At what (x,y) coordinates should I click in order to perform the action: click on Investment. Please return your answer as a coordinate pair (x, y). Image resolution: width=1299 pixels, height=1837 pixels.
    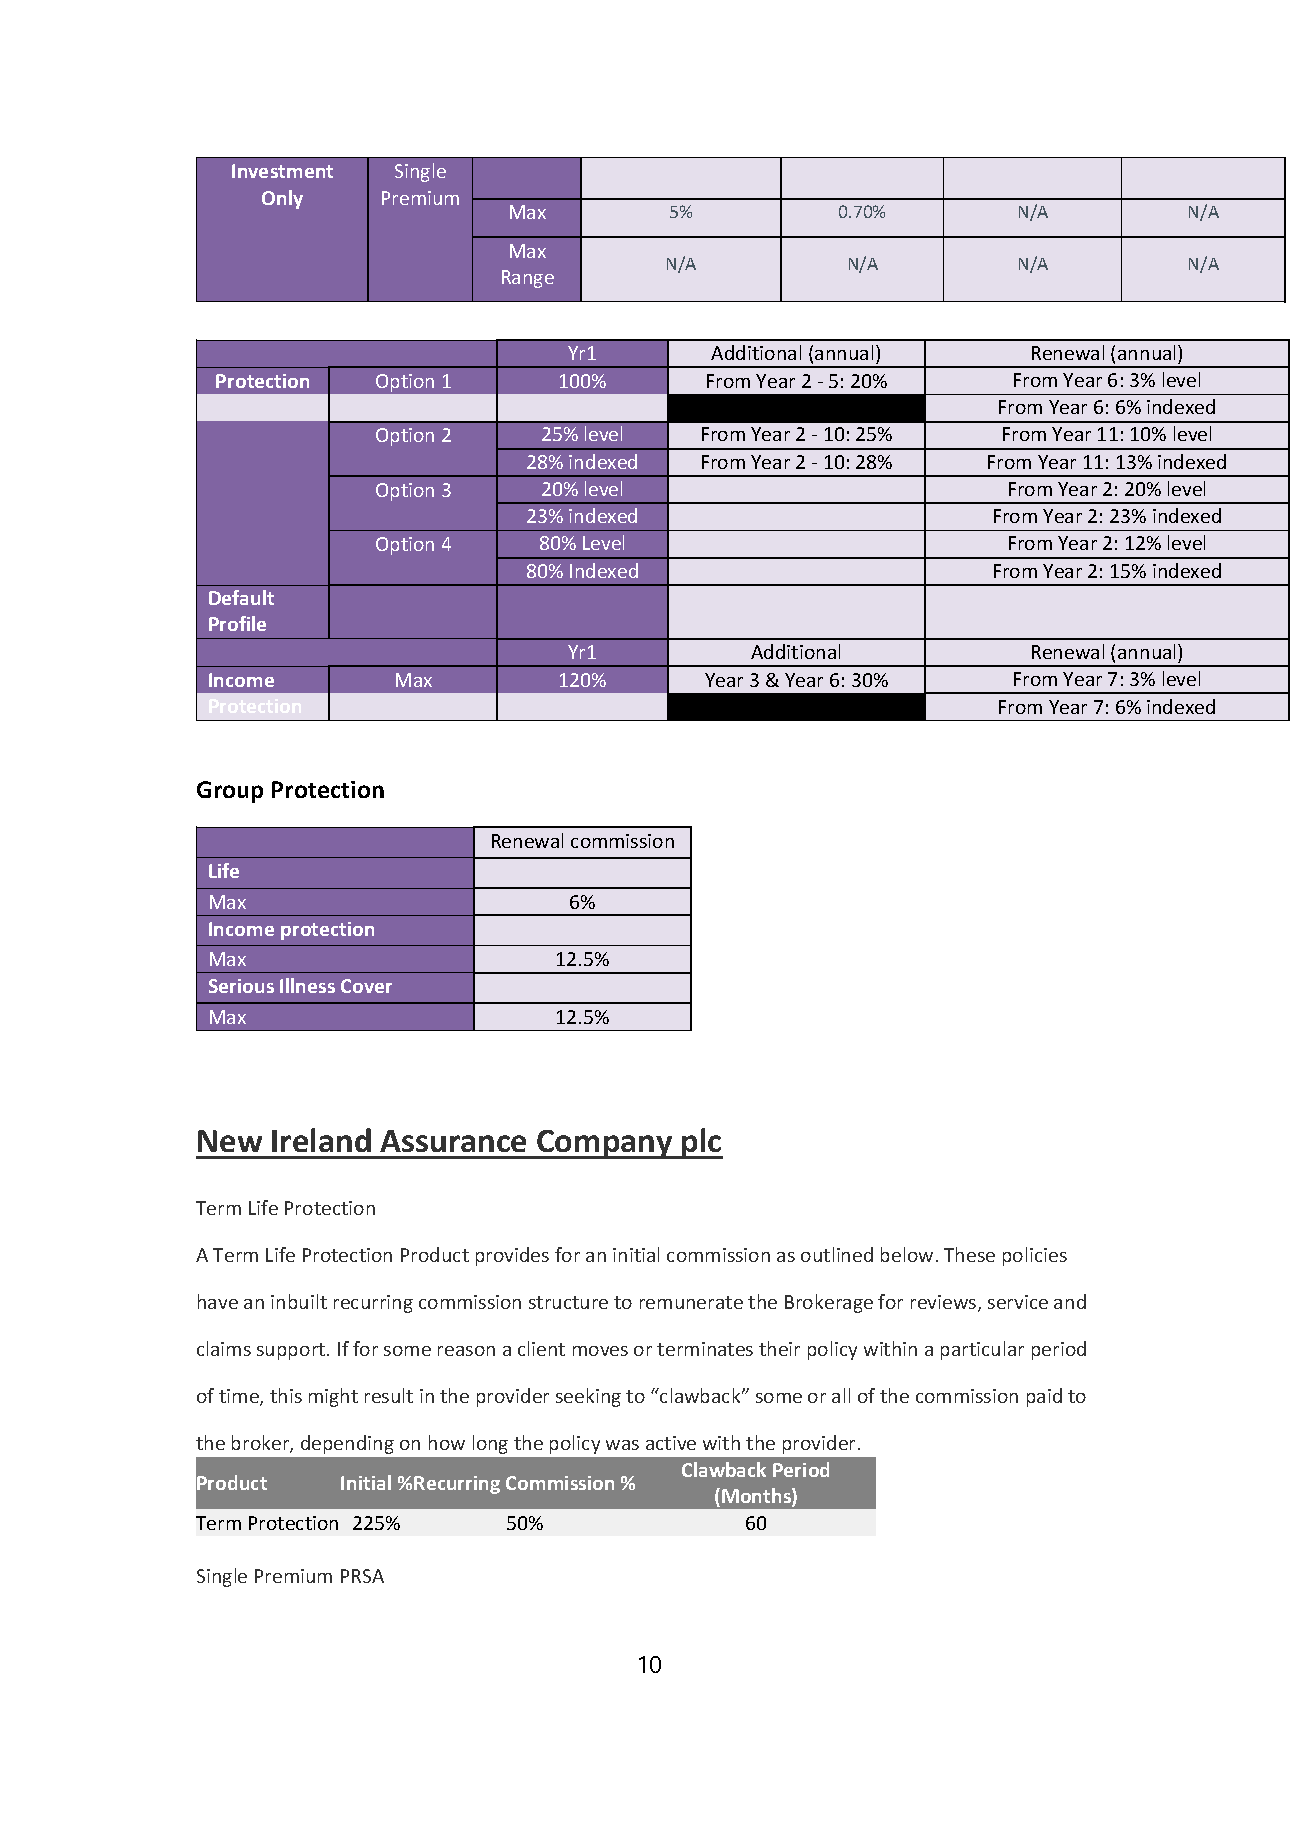
    Looking at the image, I should click on (282, 171).
